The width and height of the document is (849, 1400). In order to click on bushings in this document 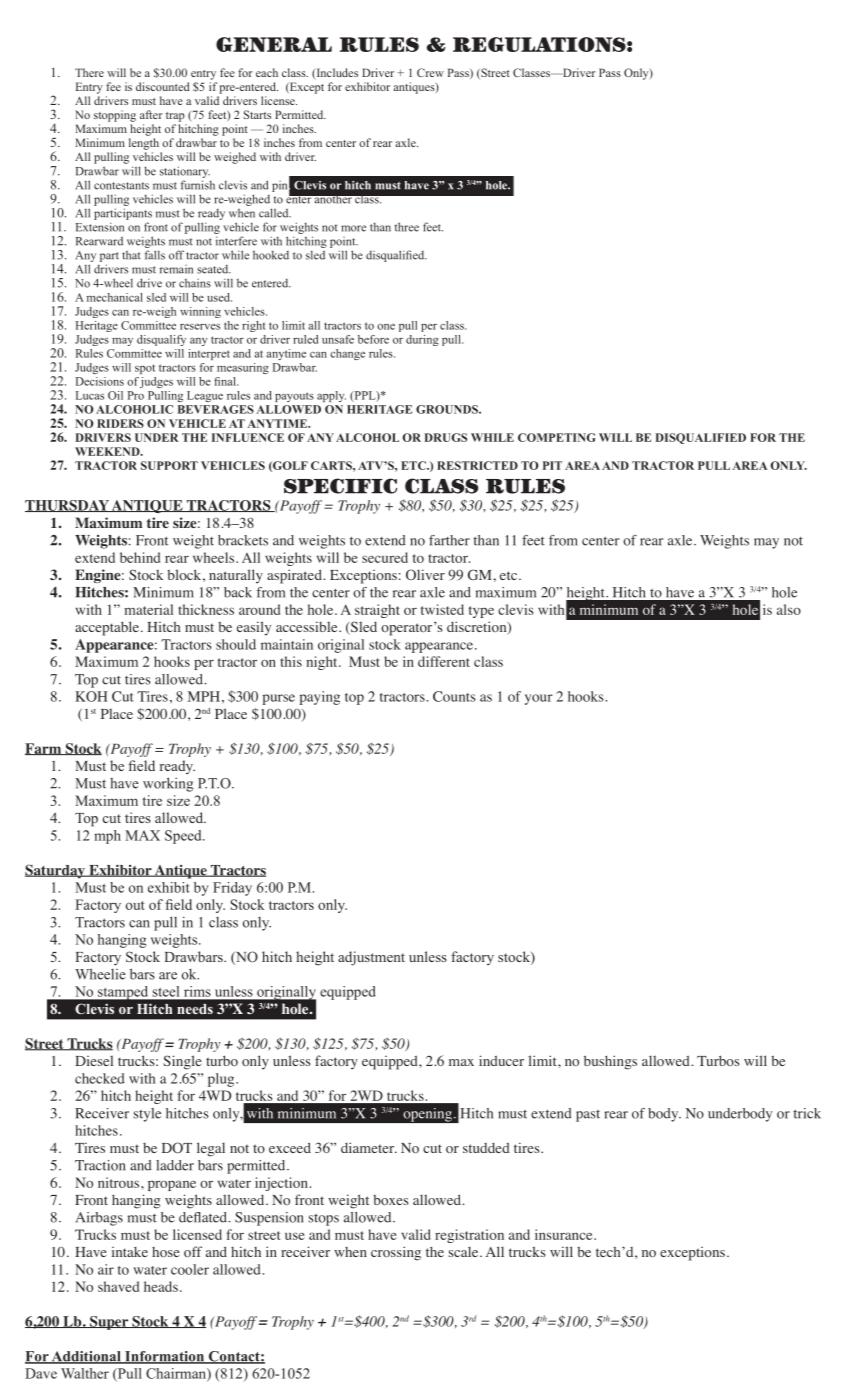, I will do `click(610, 1062)`.
